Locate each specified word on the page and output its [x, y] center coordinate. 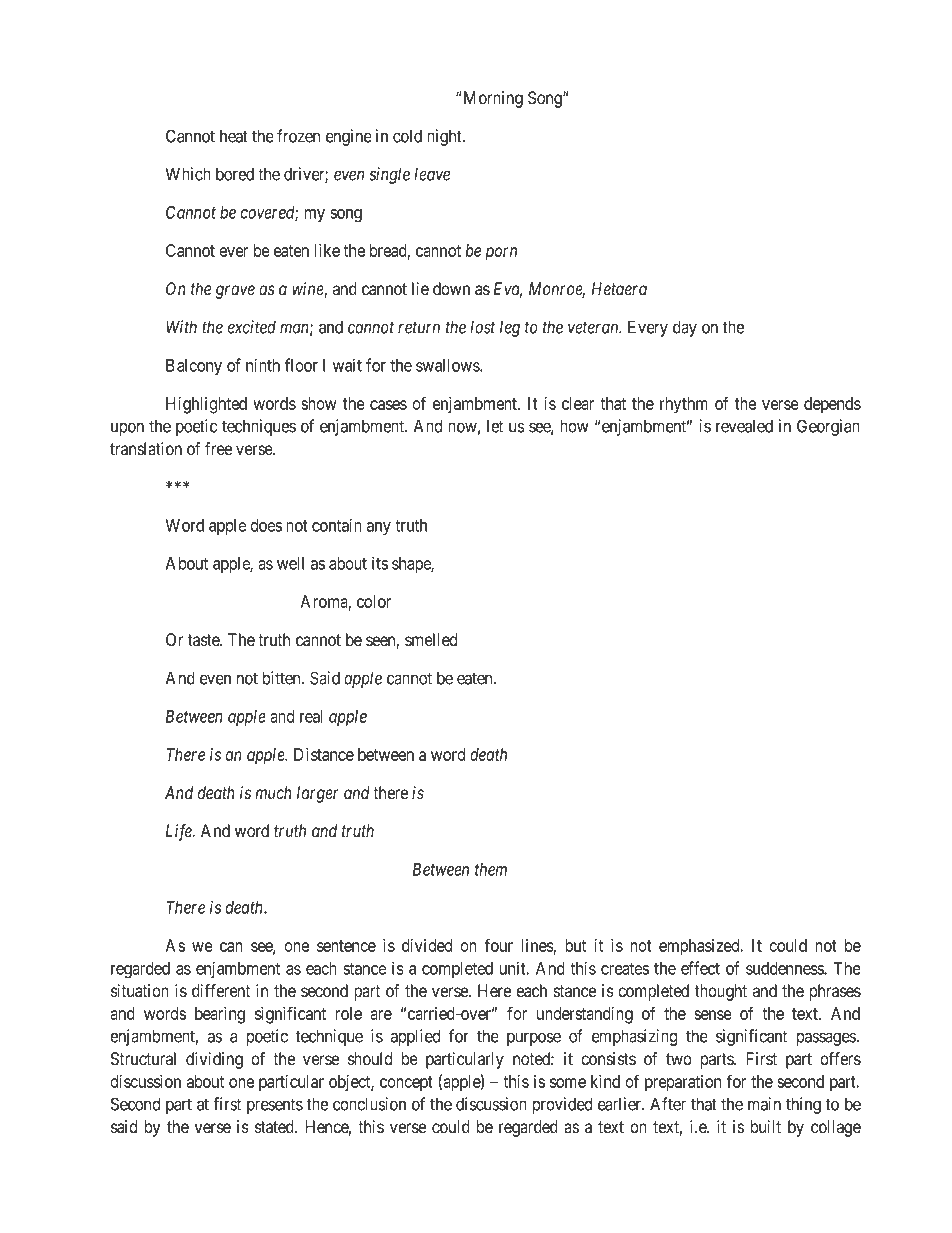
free [218, 449]
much [273, 793]
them [491, 869]
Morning [492, 99]
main [764, 1104]
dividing [214, 1060]
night [445, 137]
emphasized [700, 947]
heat [234, 136]
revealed [744, 426]
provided [562, 1105]
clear [578, 403]
